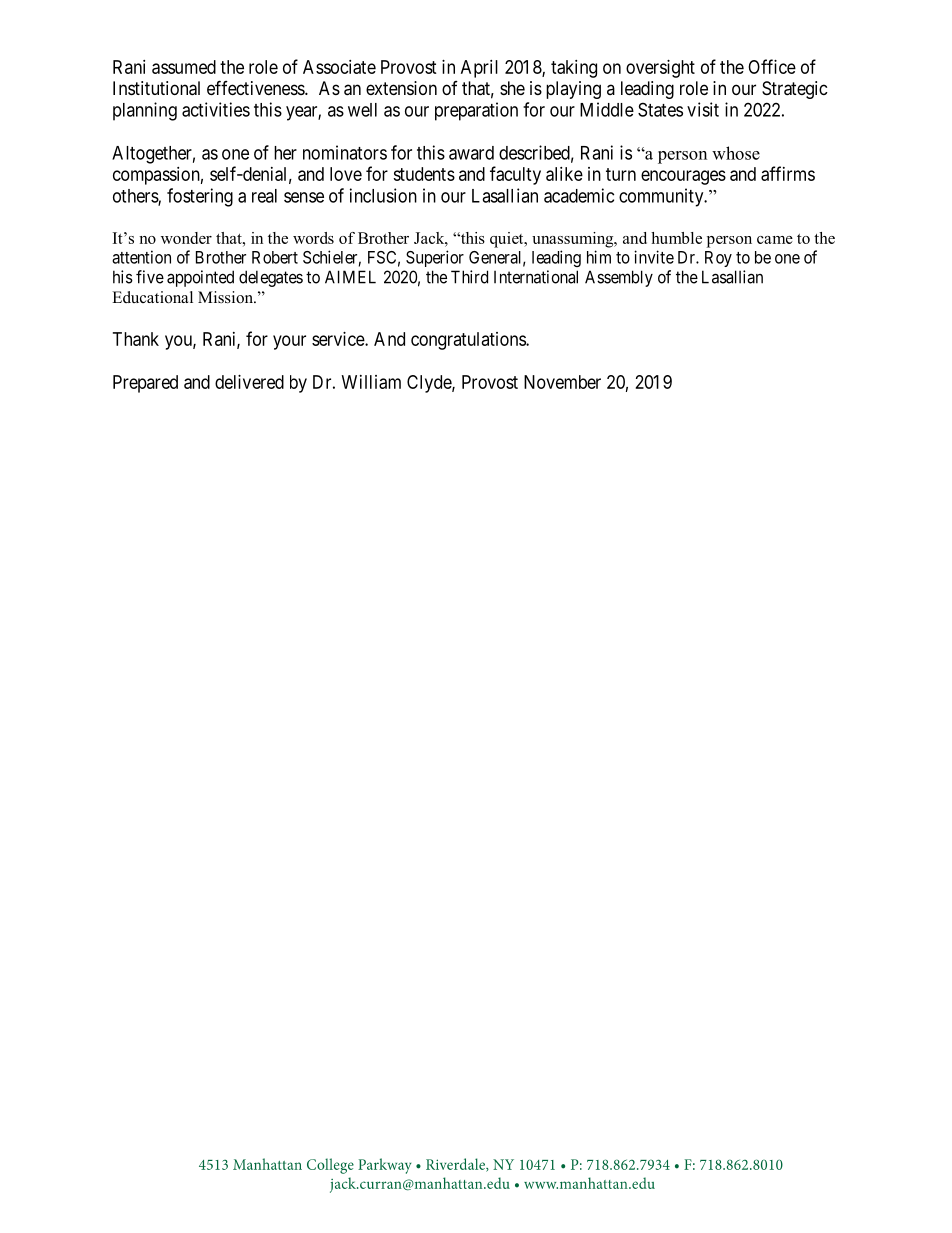 This page has width=952, height=1233. What do you see at coordinates (184, 67) in the page?
I see `assumed` at bounding box center [184, 67].
